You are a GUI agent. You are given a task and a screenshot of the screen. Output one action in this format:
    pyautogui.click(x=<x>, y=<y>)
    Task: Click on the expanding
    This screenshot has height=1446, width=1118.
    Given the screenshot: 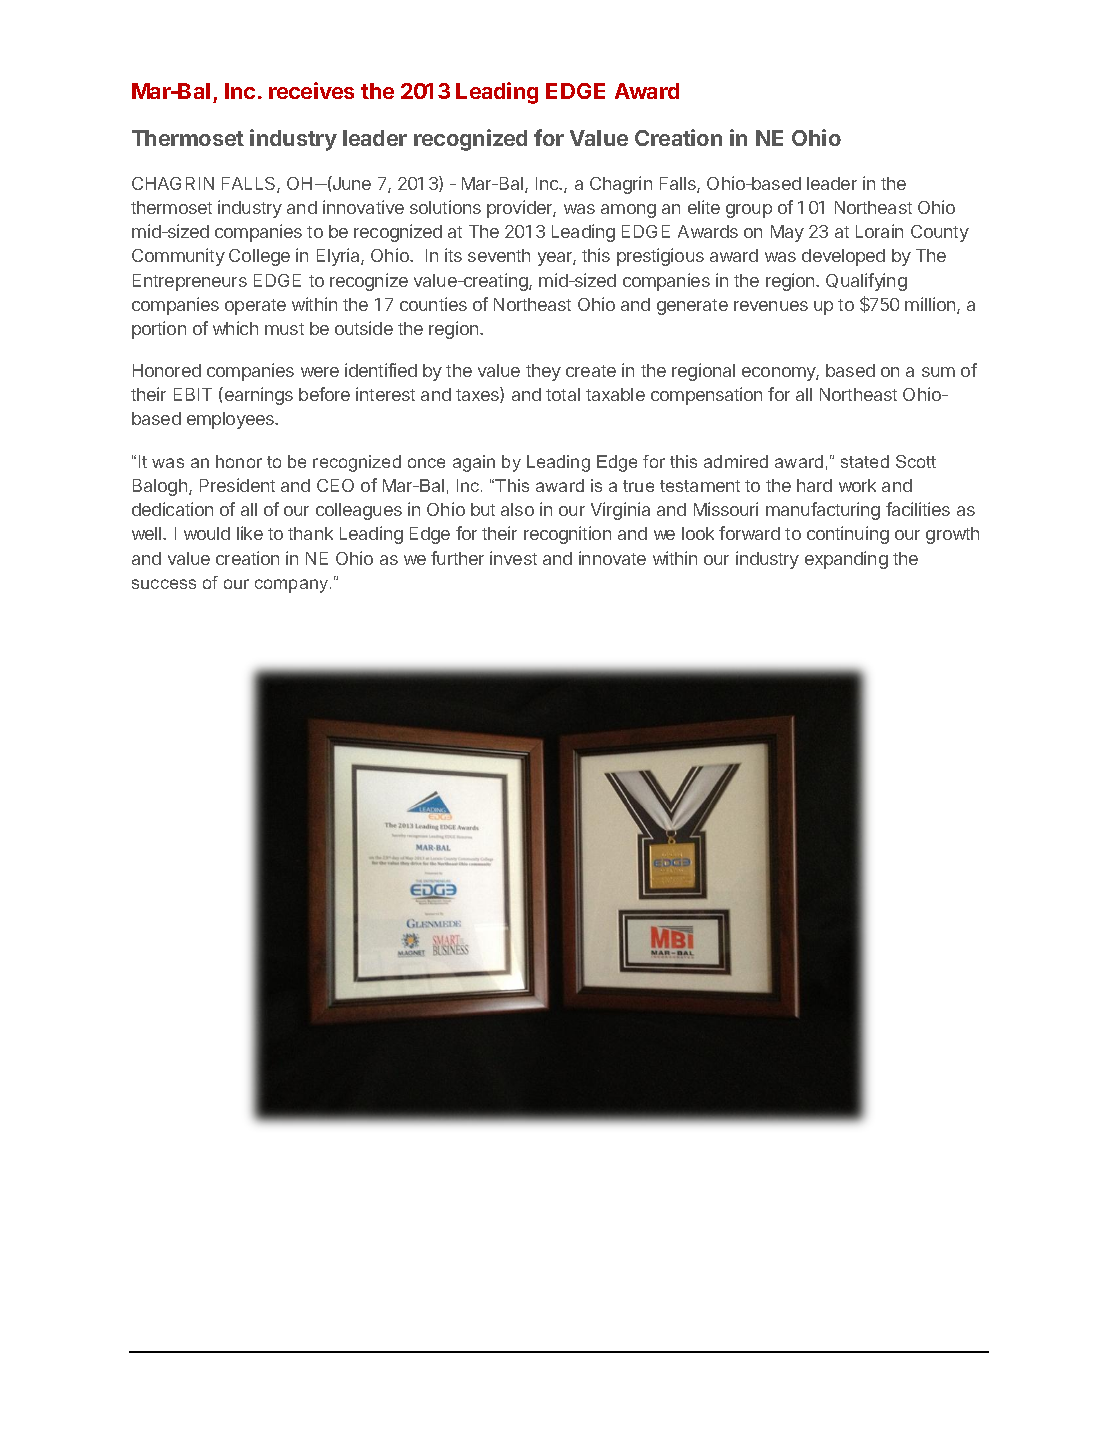 What is the action you would take?
    pyautogui.click(x=846, y=560)
